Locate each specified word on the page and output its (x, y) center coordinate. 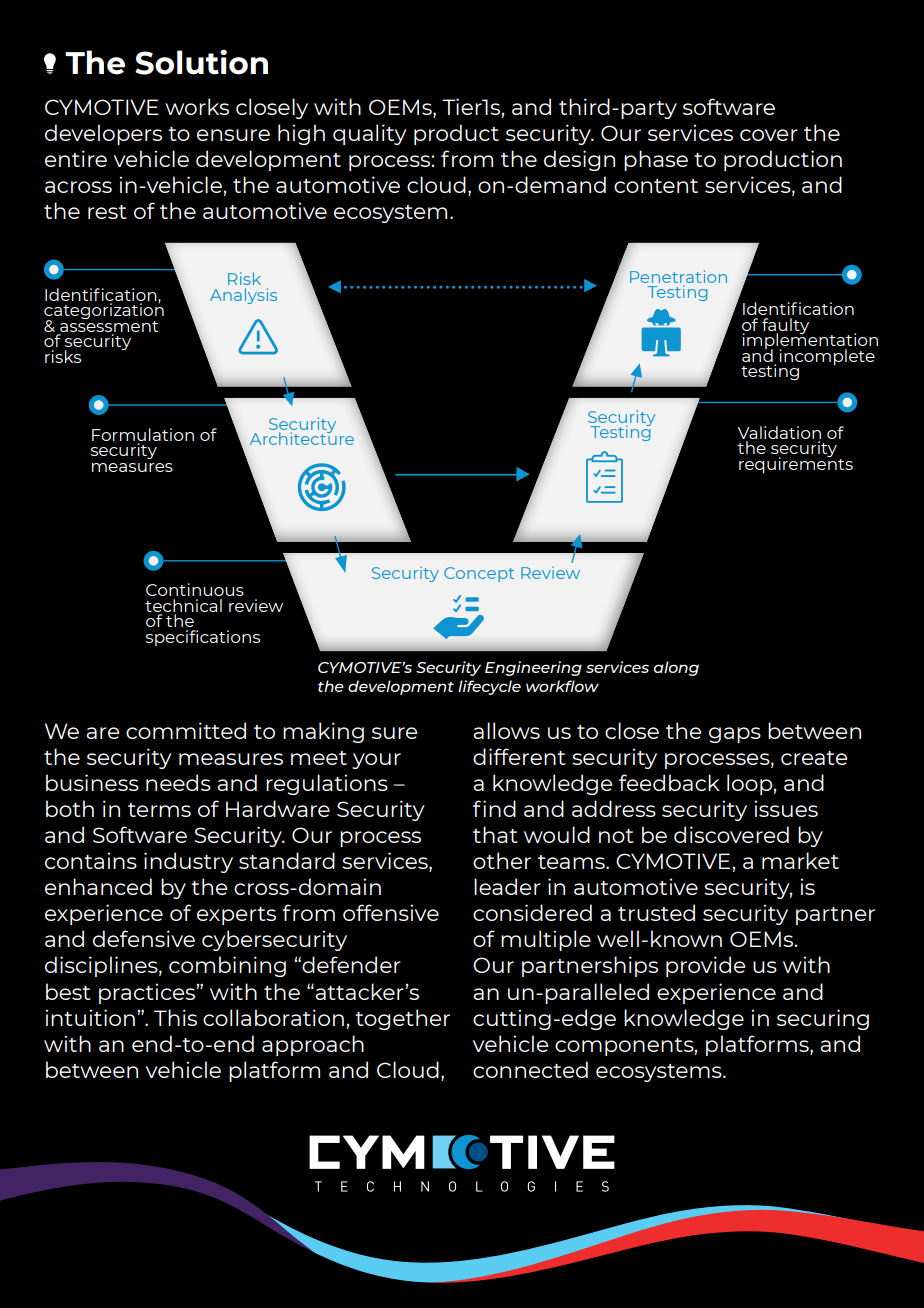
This (175, 1017)
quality (370, 134)
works (197, 106)
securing (823, 1019)
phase (656, 160)
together (402, 1019)
